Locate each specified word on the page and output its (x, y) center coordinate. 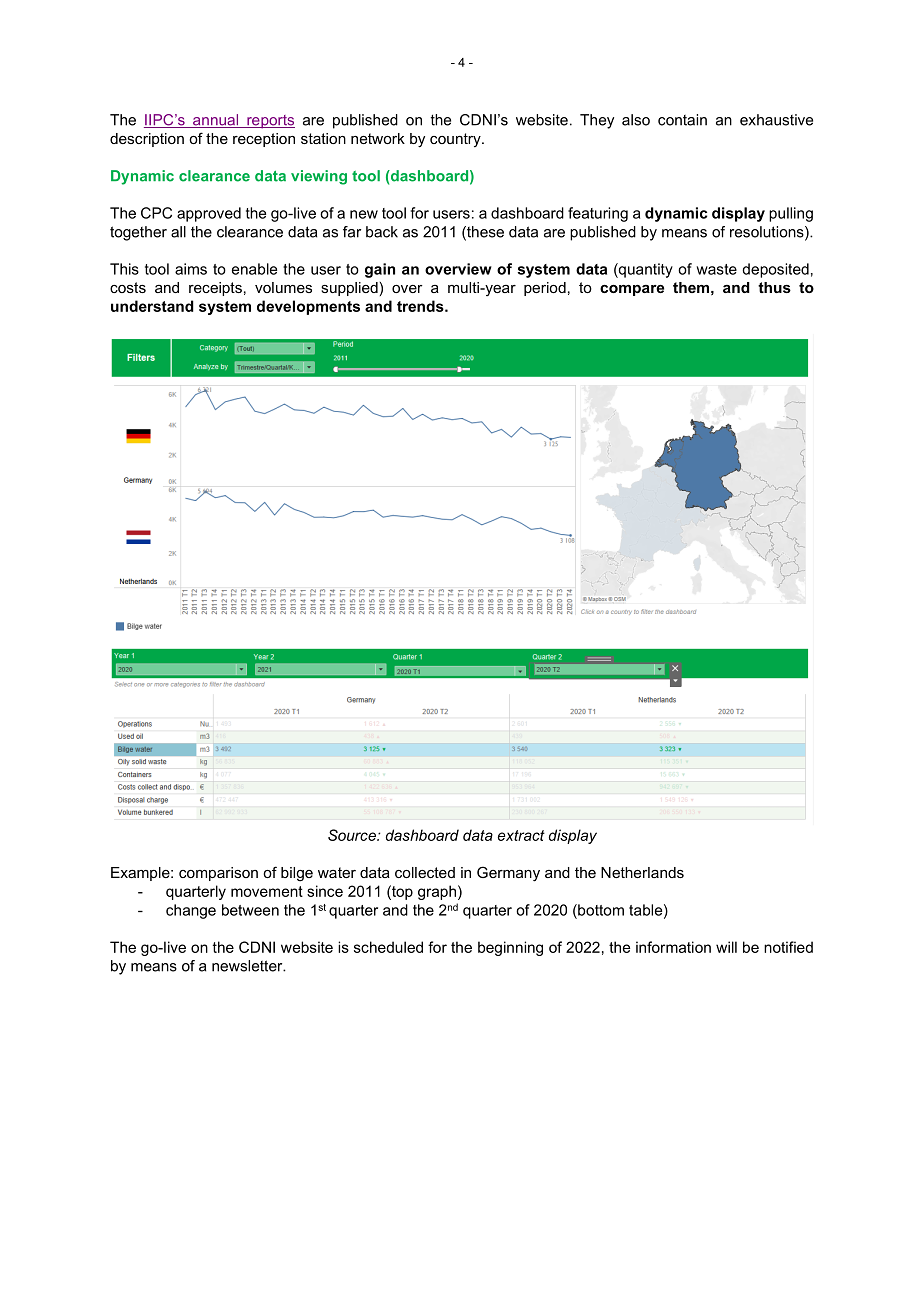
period (545, 289)
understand (152, 306)
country (456, 140)
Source (353, 835)
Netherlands (642, 872)
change (191, 911)
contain (682, 120)
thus (774, 287)
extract (521, 835)
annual (216, 121)
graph (437, 892)
